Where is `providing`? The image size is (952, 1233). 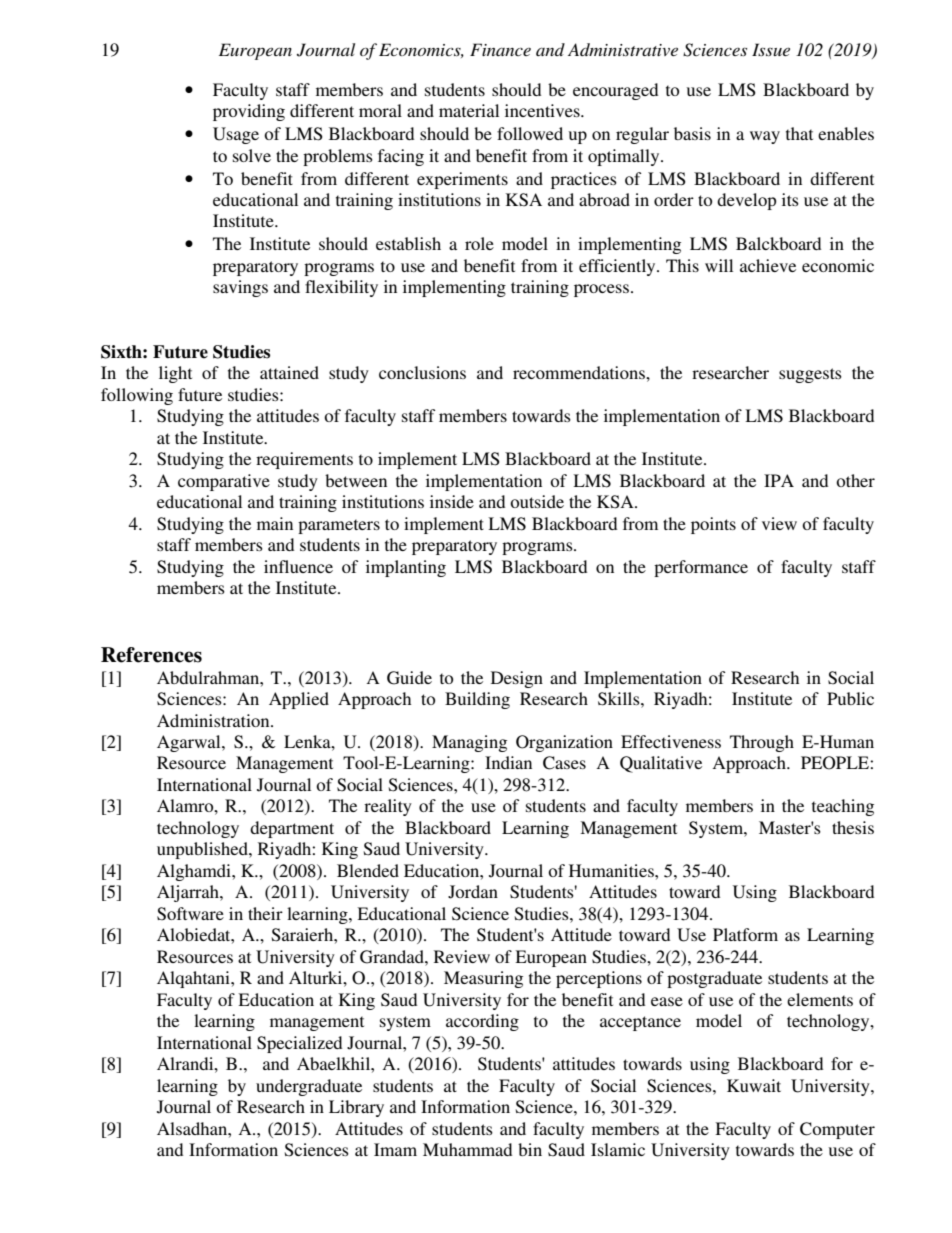 providing is located at coordinates (249, 112).
